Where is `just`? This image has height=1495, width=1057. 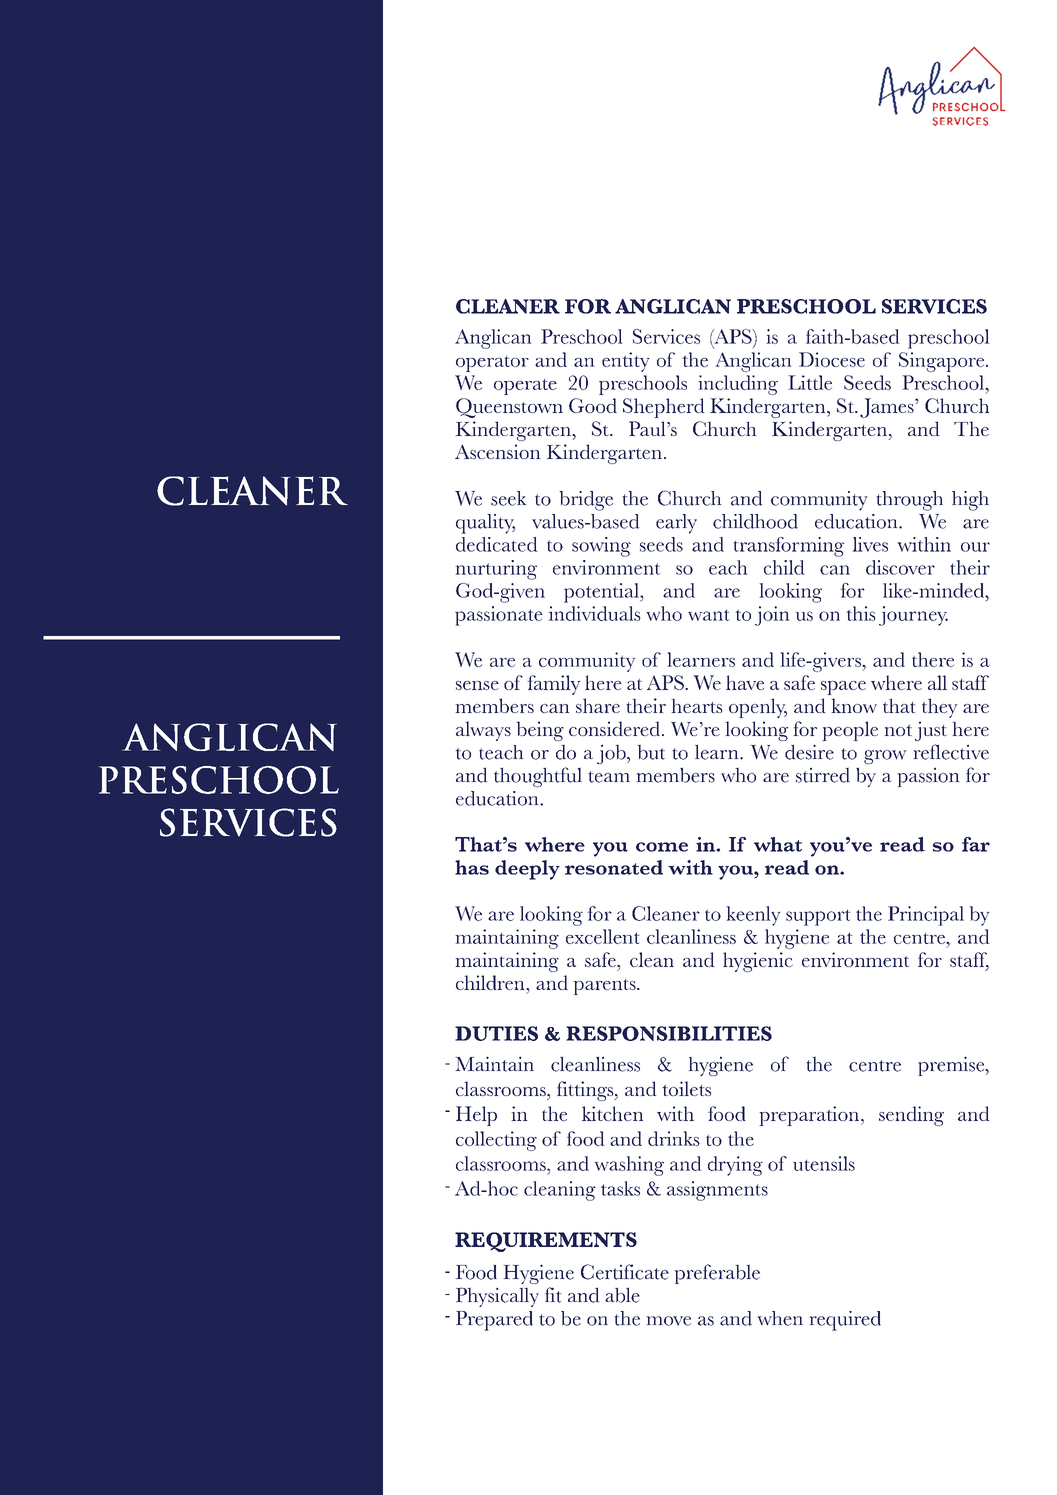 just is located at coordinates (931, 731).
